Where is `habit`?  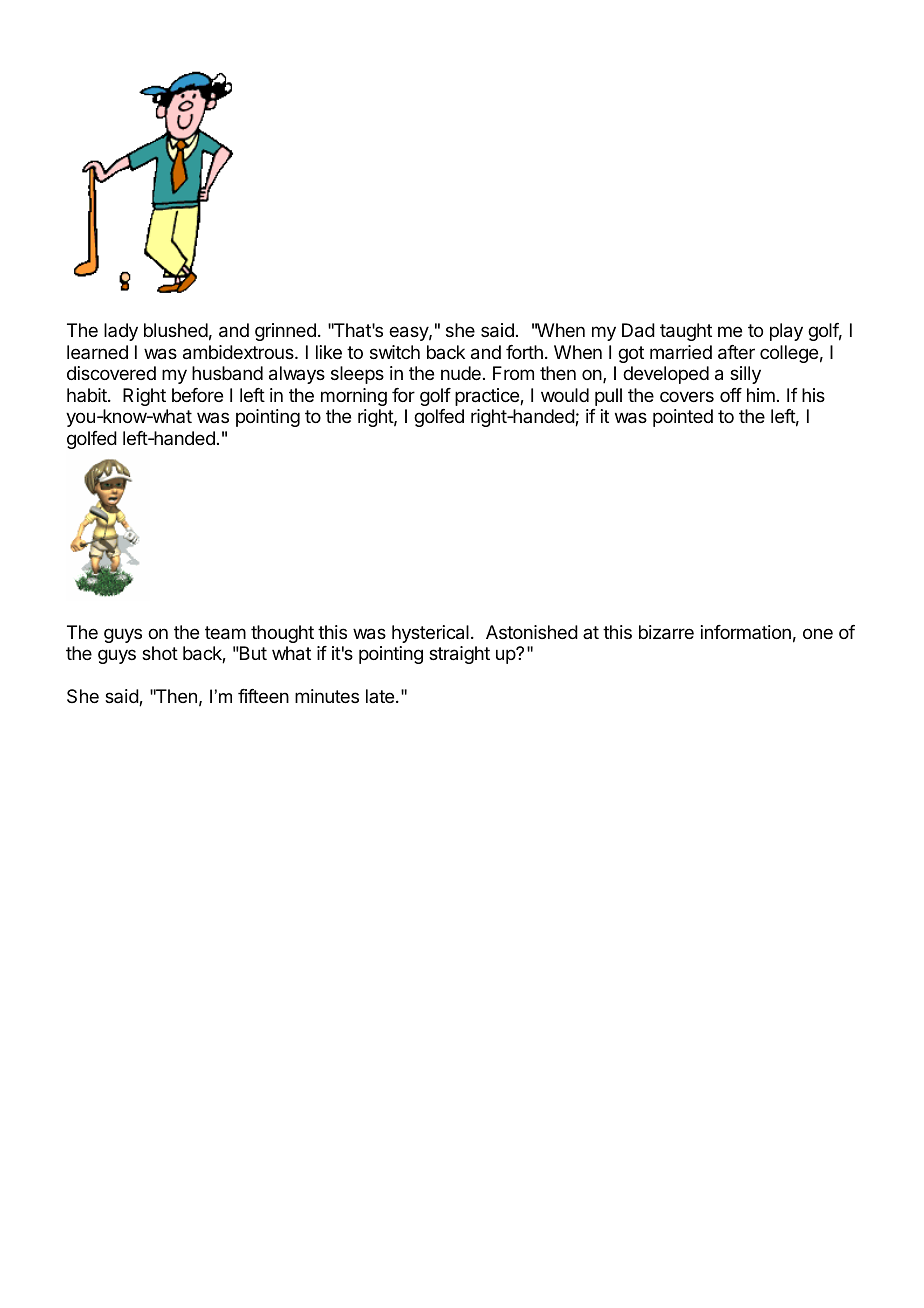
habit is located at coordinates (88, 395).
